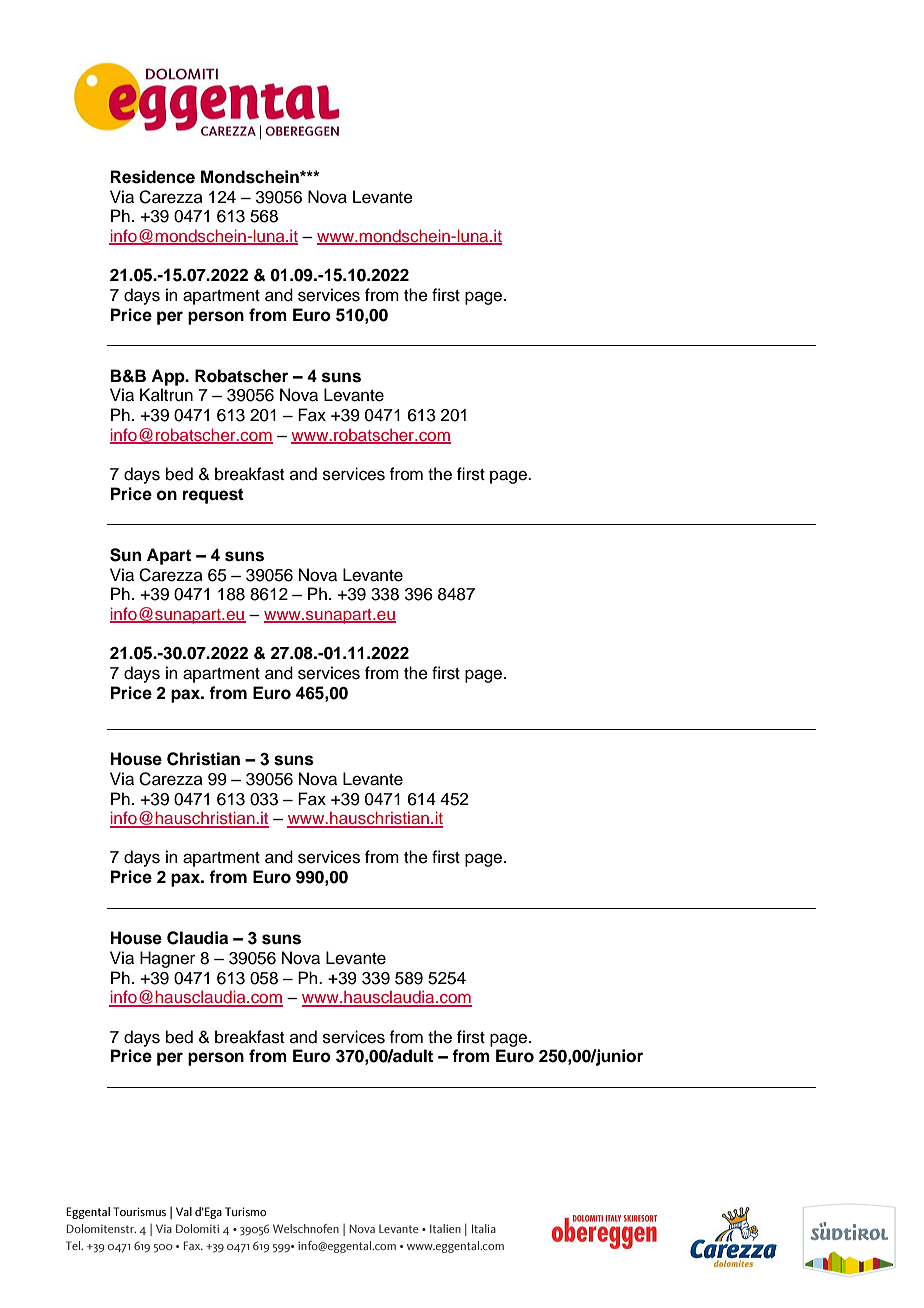 The image size is (924, 1308). What do you see at coordinates (213, 496) in the document?
I see `request` at bounding box center [213, 496].
